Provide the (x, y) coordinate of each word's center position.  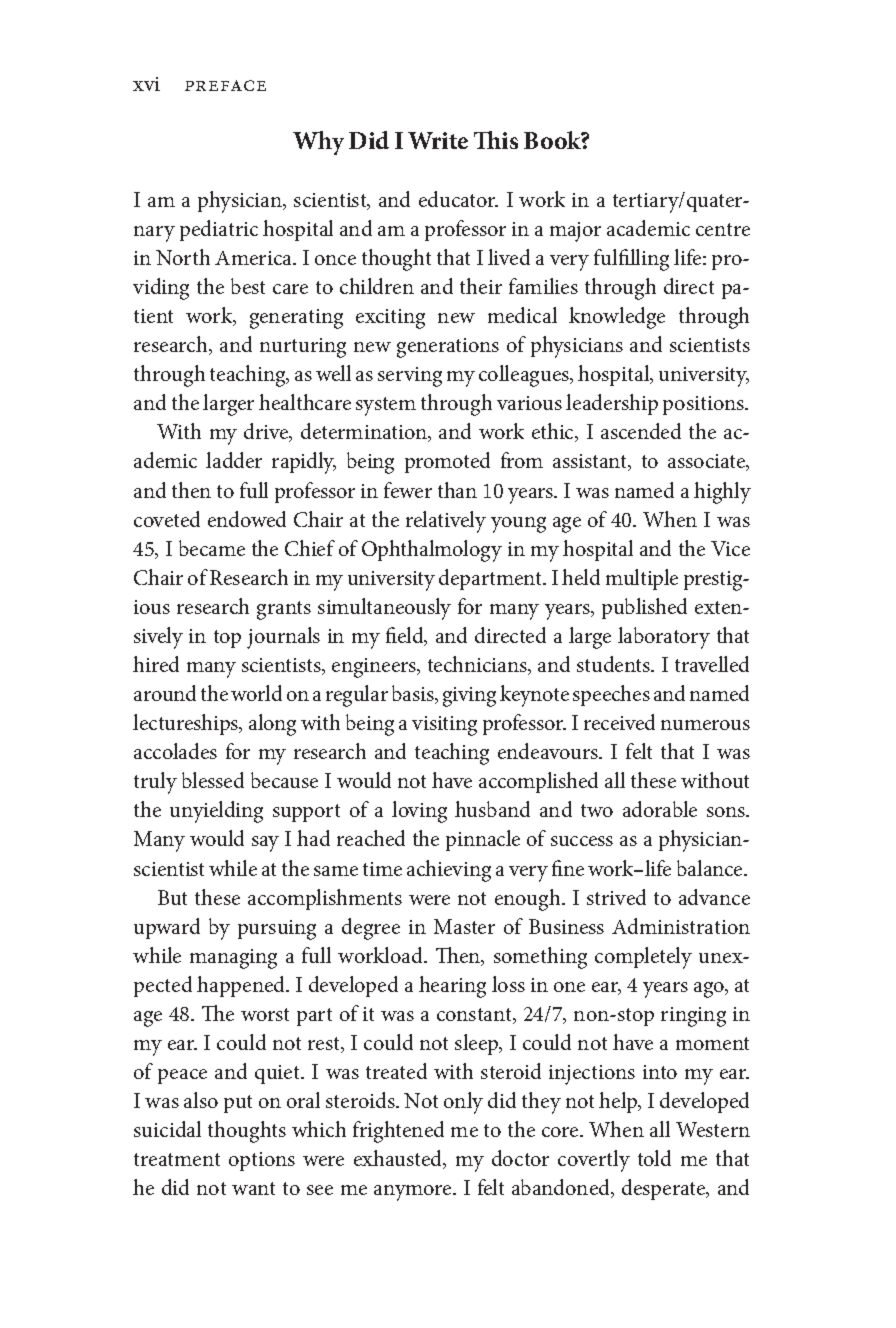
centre (723, 229)
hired (156, 664)
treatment (177, 1159)
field (406, 636)
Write (438, 140)
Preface (225, 85)
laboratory (664, 638)
